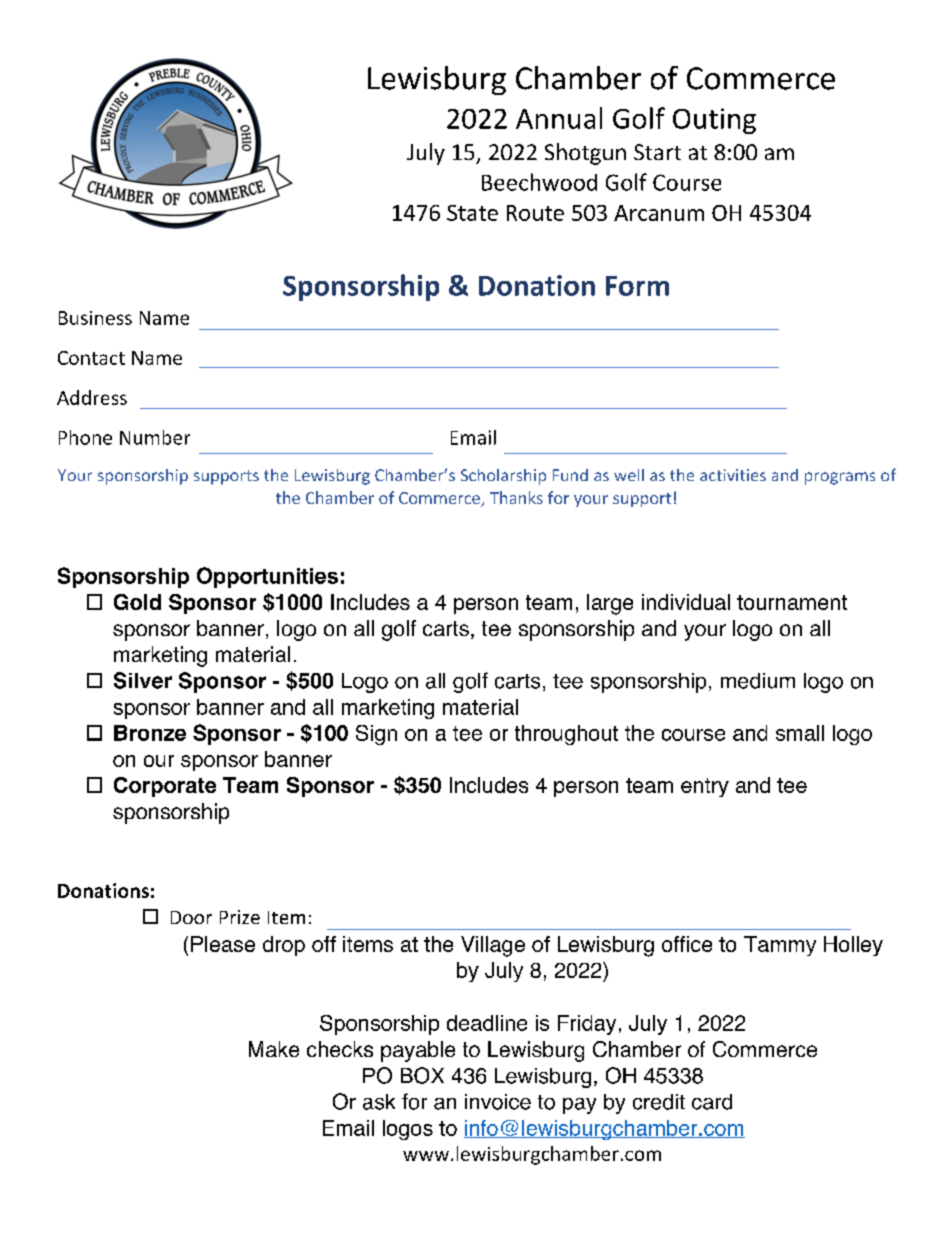 The image size is (952, 1233). I want to click on Village, so click(493, 946).
